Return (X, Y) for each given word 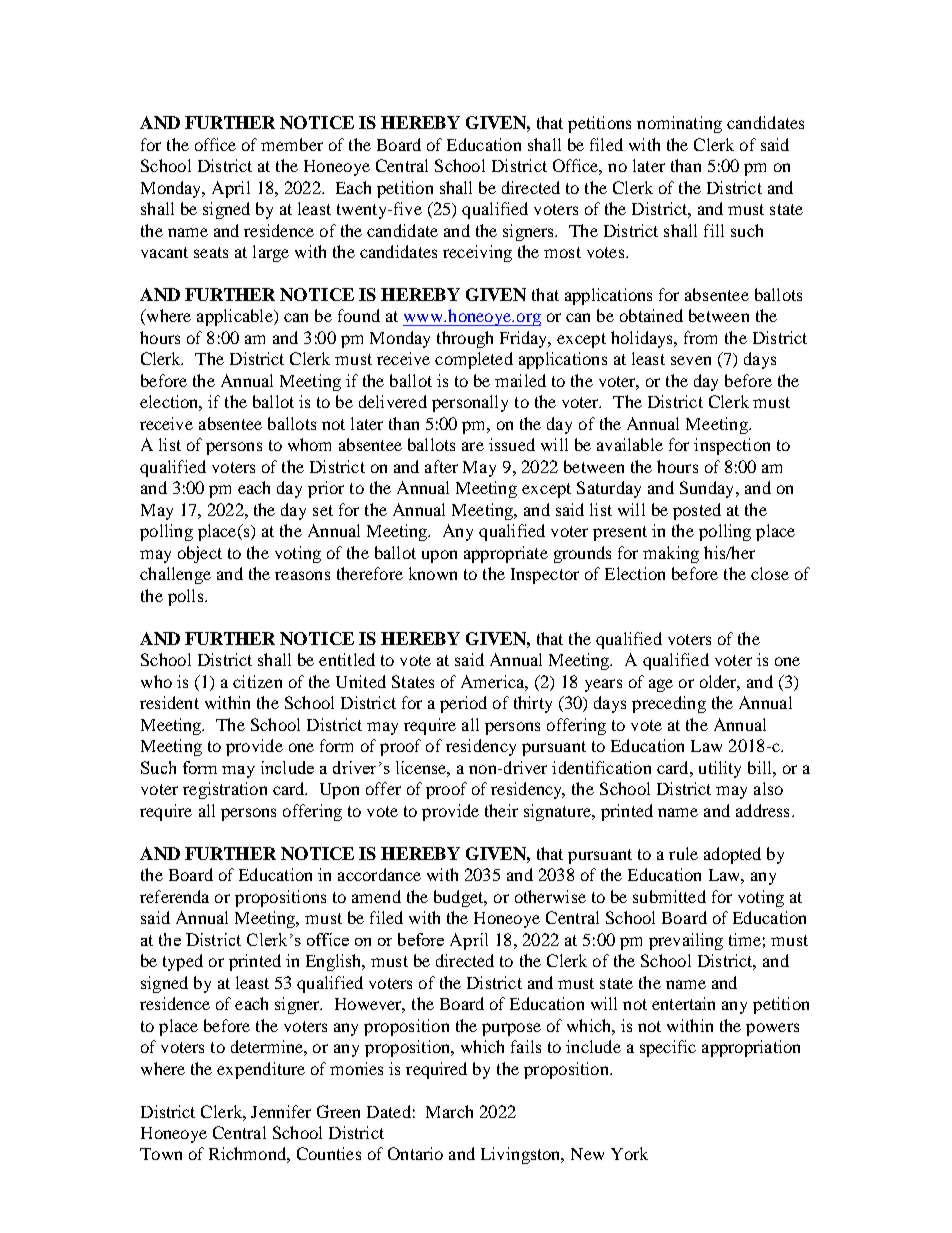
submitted (669, 896)
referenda (174, 896)
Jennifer (281, 1111)
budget (460, 898)
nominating (679, 124)
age (661, 685)
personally (470, 403)
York (629, 1153)
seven (691, 360)
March (449, 1111)
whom (309, 444)
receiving (477, 253)
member (292, 144)
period (463, 704)
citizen (257, 681)
